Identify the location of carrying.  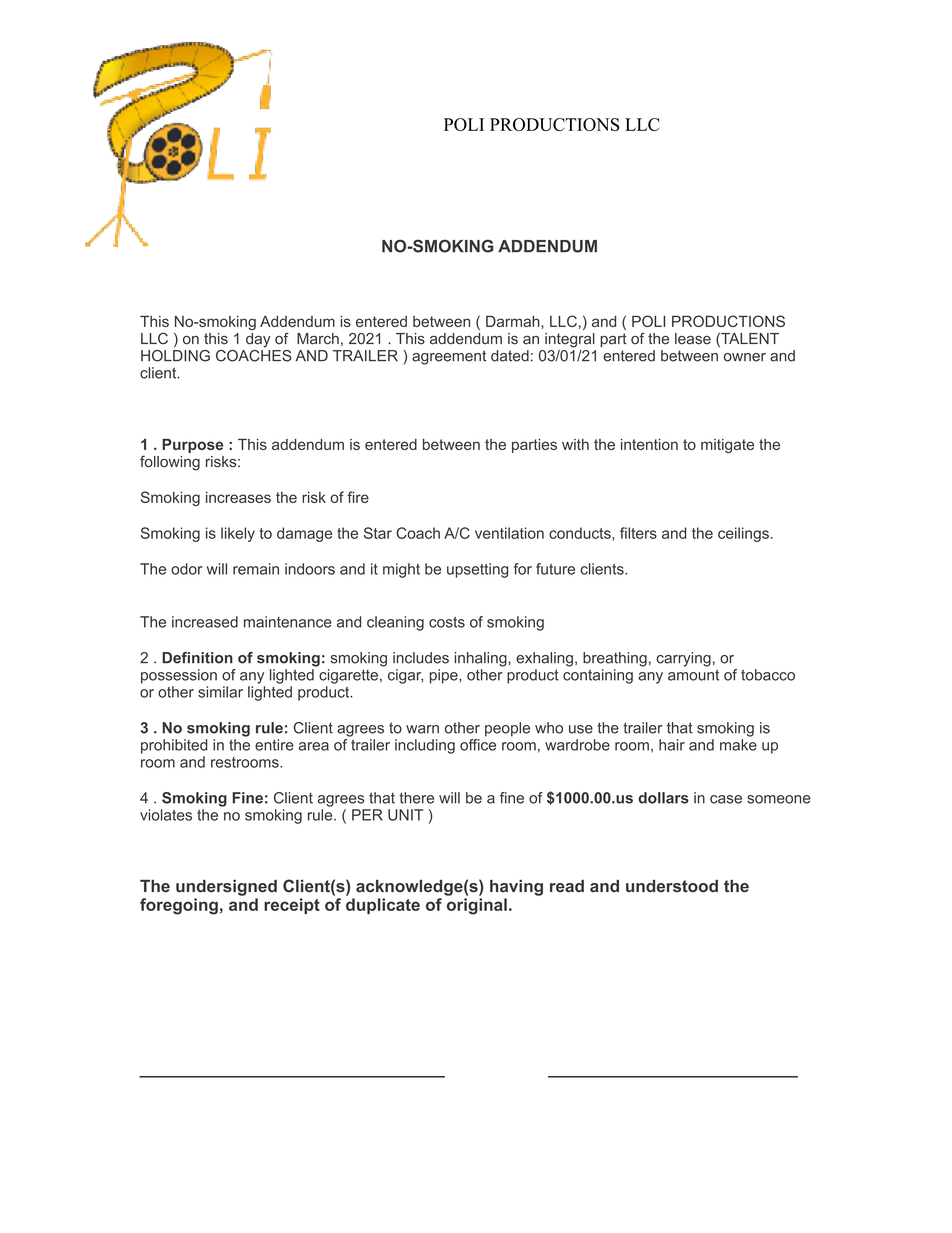
(683, 659).
